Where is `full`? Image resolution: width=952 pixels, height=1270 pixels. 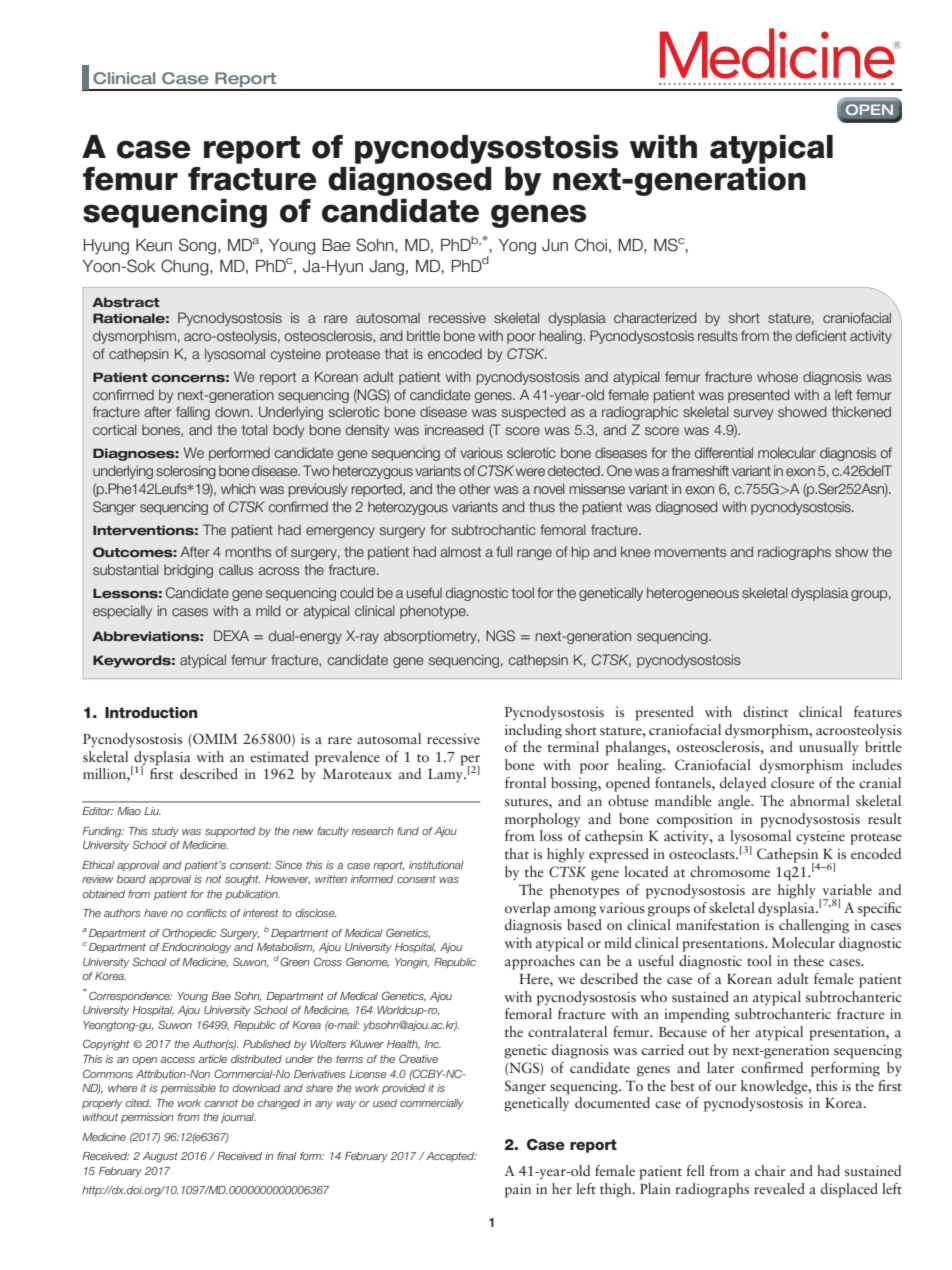 full is located at coordinates (504, 551).
